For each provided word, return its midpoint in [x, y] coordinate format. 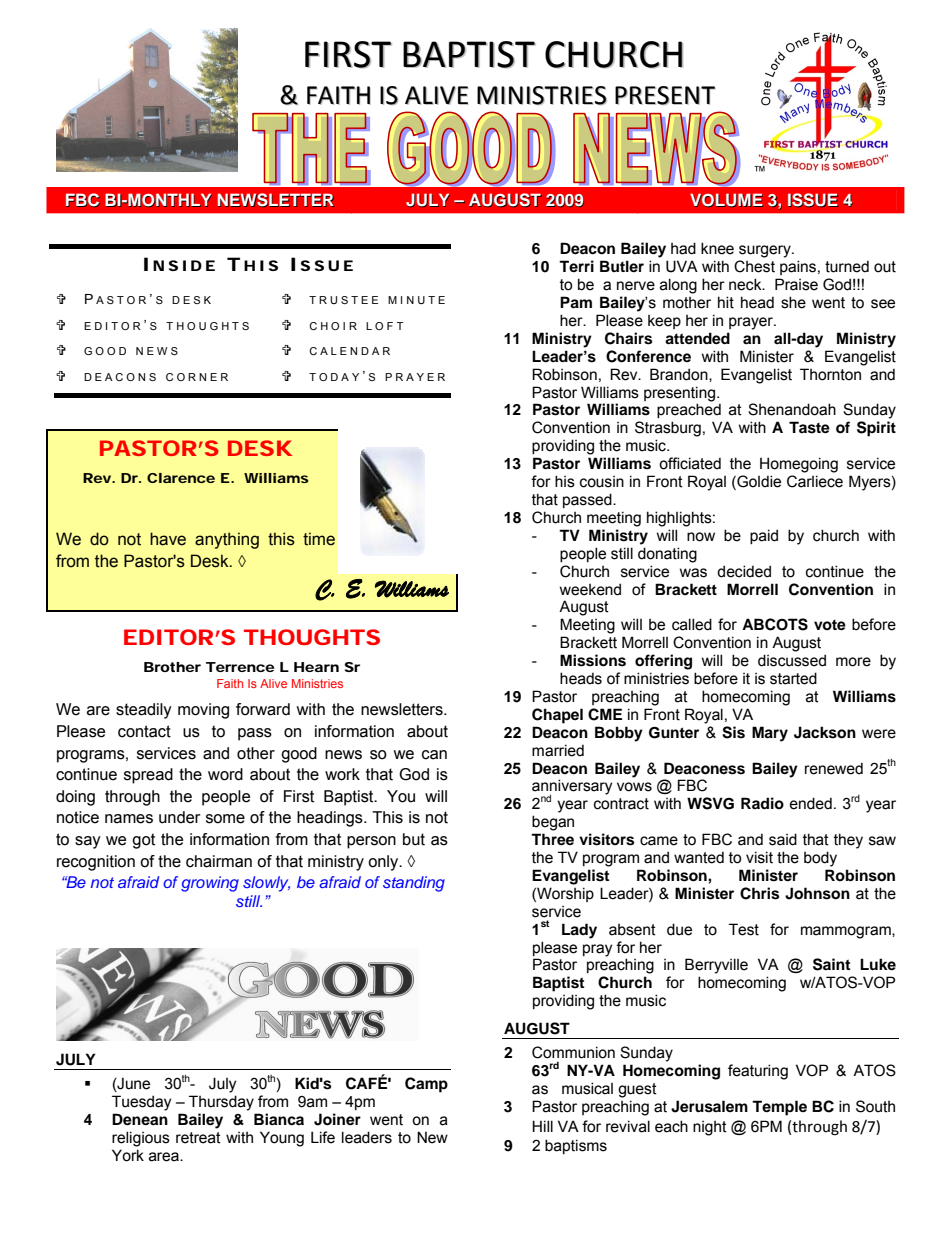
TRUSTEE [343, 300]
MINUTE [416, 300]
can [434, 755]
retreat [198, 1138]
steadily [144, 711]
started [793, 678]
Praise [796, 284]
